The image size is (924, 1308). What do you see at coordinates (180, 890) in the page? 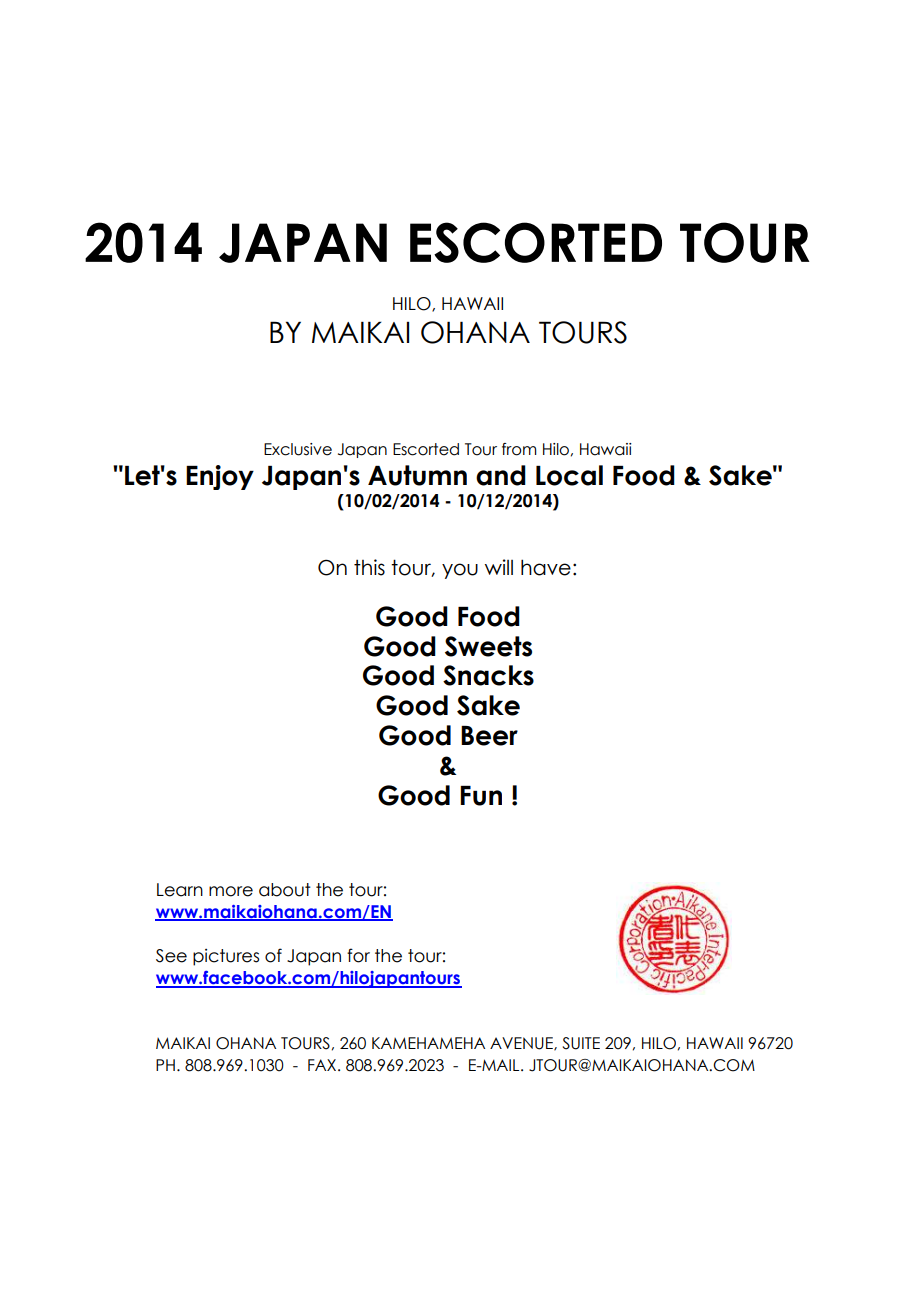
I see `Learn` at bounding box center [180, 890].
